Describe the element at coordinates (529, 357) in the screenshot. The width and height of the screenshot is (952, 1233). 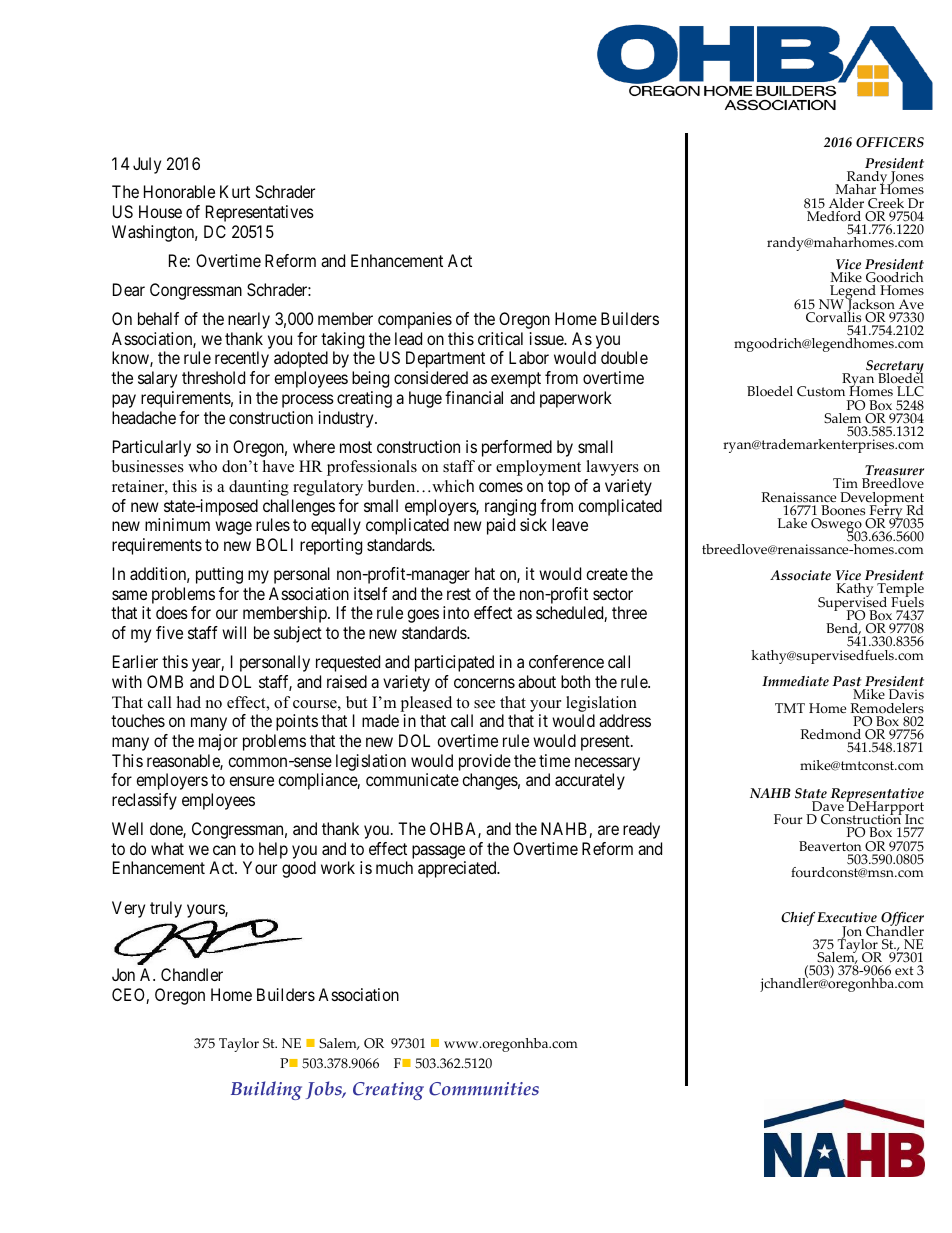
I see `Labor` at that location.
